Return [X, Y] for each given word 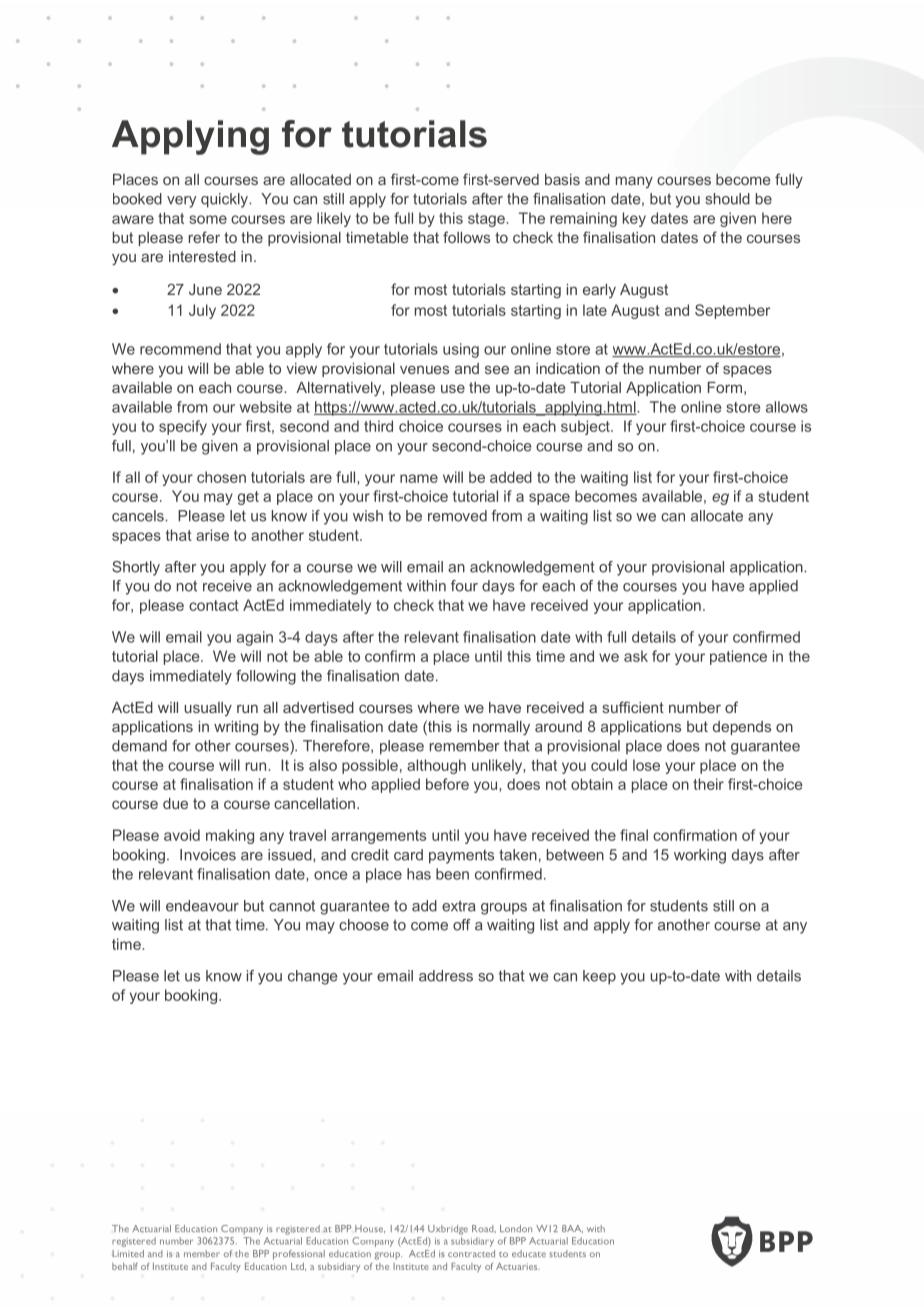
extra [459, 906]
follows [466, 237]
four [464, 586]
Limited [128, 1253]
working [700, 856]
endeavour [202, 906]
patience [738, 657]
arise [212, 535]
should [727, 199]
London [516, 1228]
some [208, 219]
